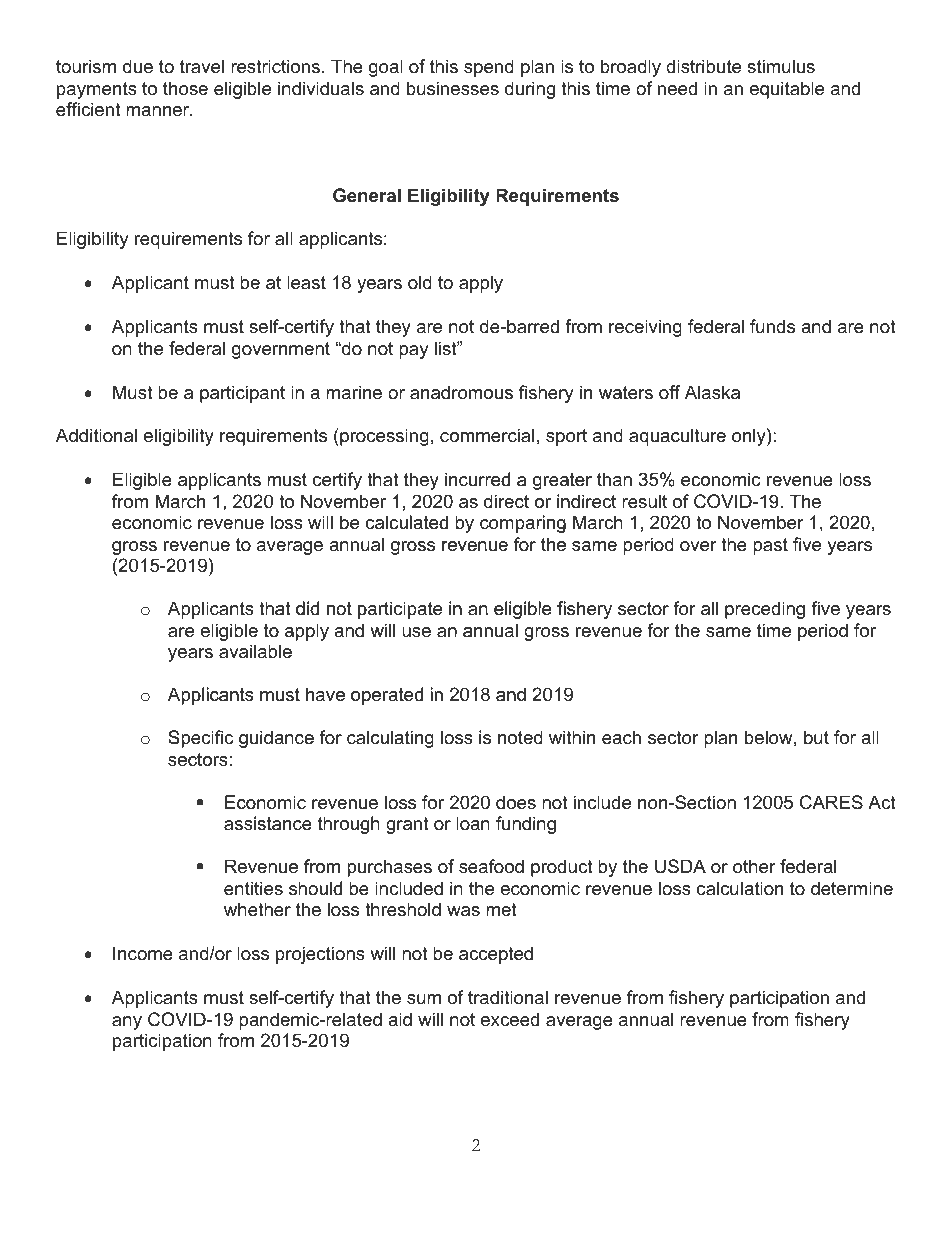  What do you see at coordinates (770, 546) in the screenshot?
I see `past` at bounding box center [770, 546].
